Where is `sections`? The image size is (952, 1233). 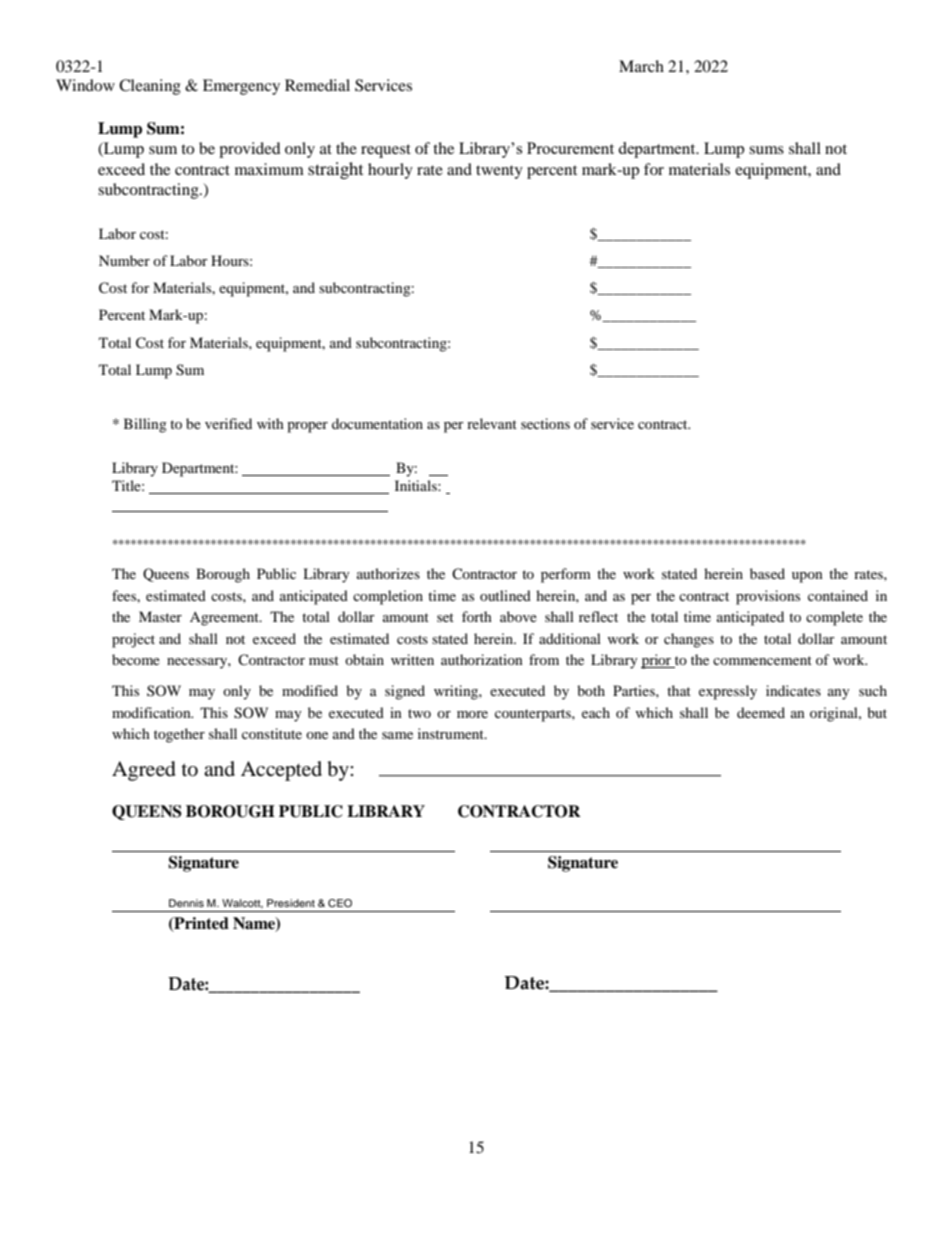
sections is located at coordinates (545, 423).
